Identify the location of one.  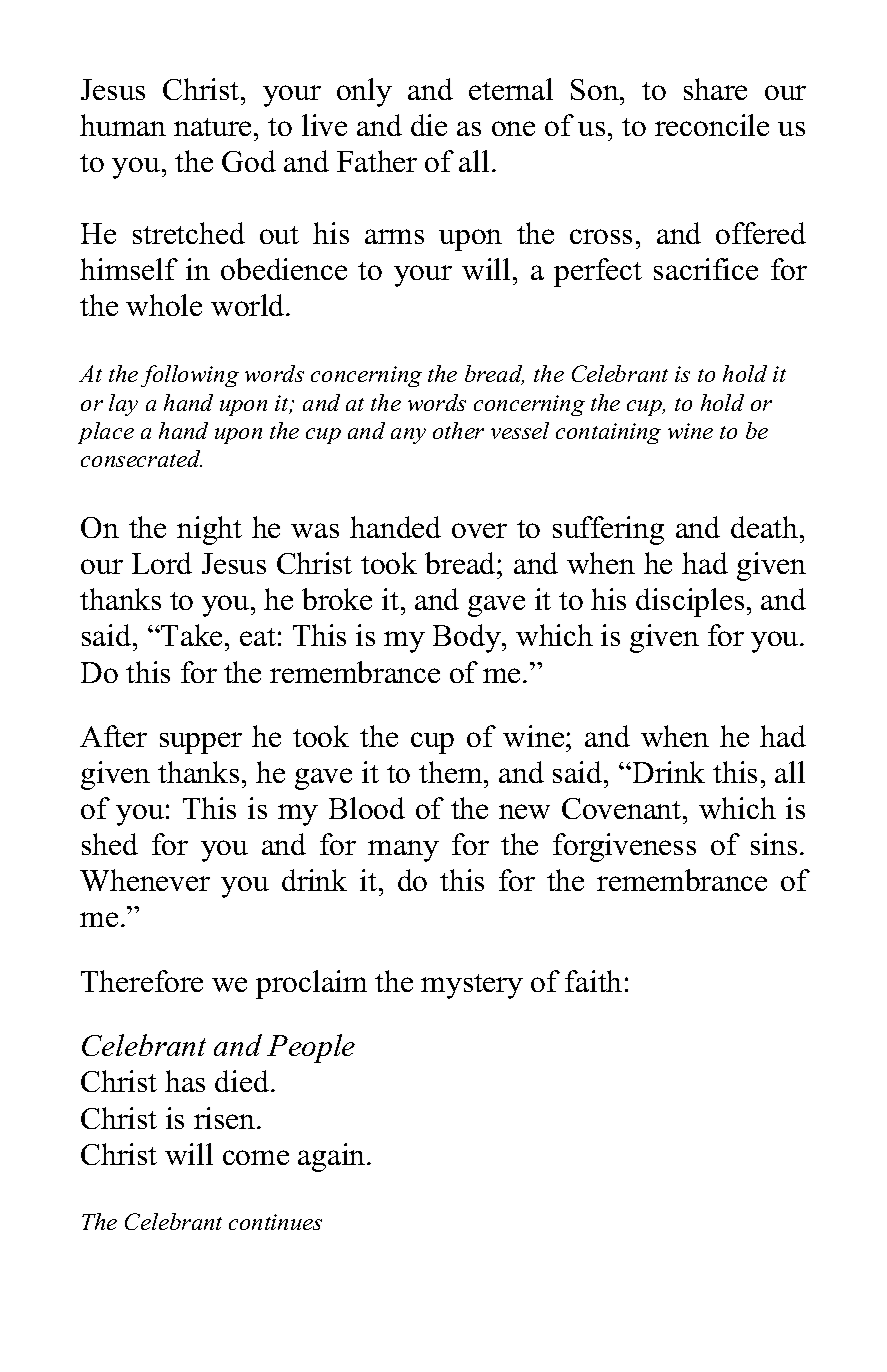
(513, 128).
